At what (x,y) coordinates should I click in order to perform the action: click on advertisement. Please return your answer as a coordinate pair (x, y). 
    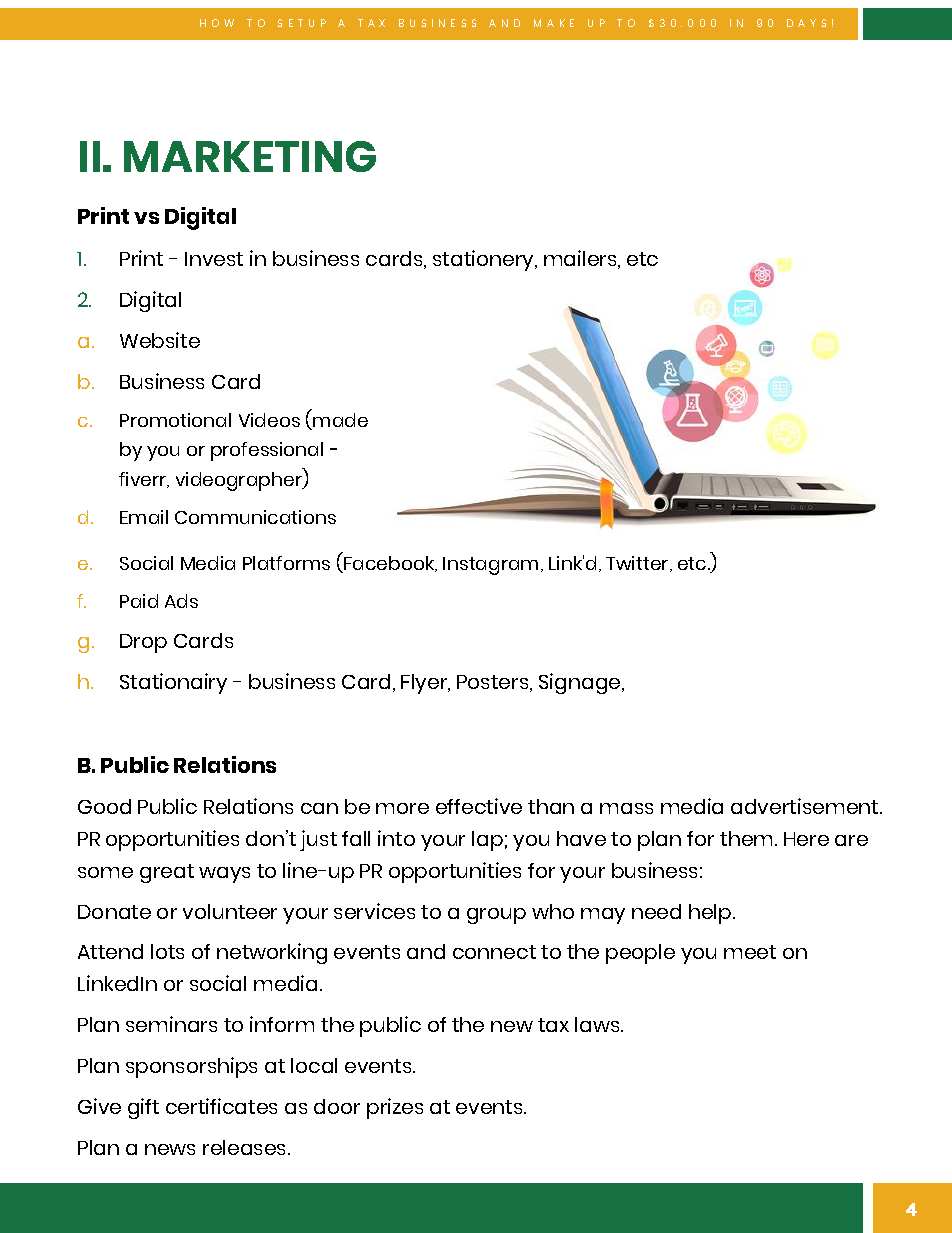
    Looking at the image, I should click on (806, 806).
